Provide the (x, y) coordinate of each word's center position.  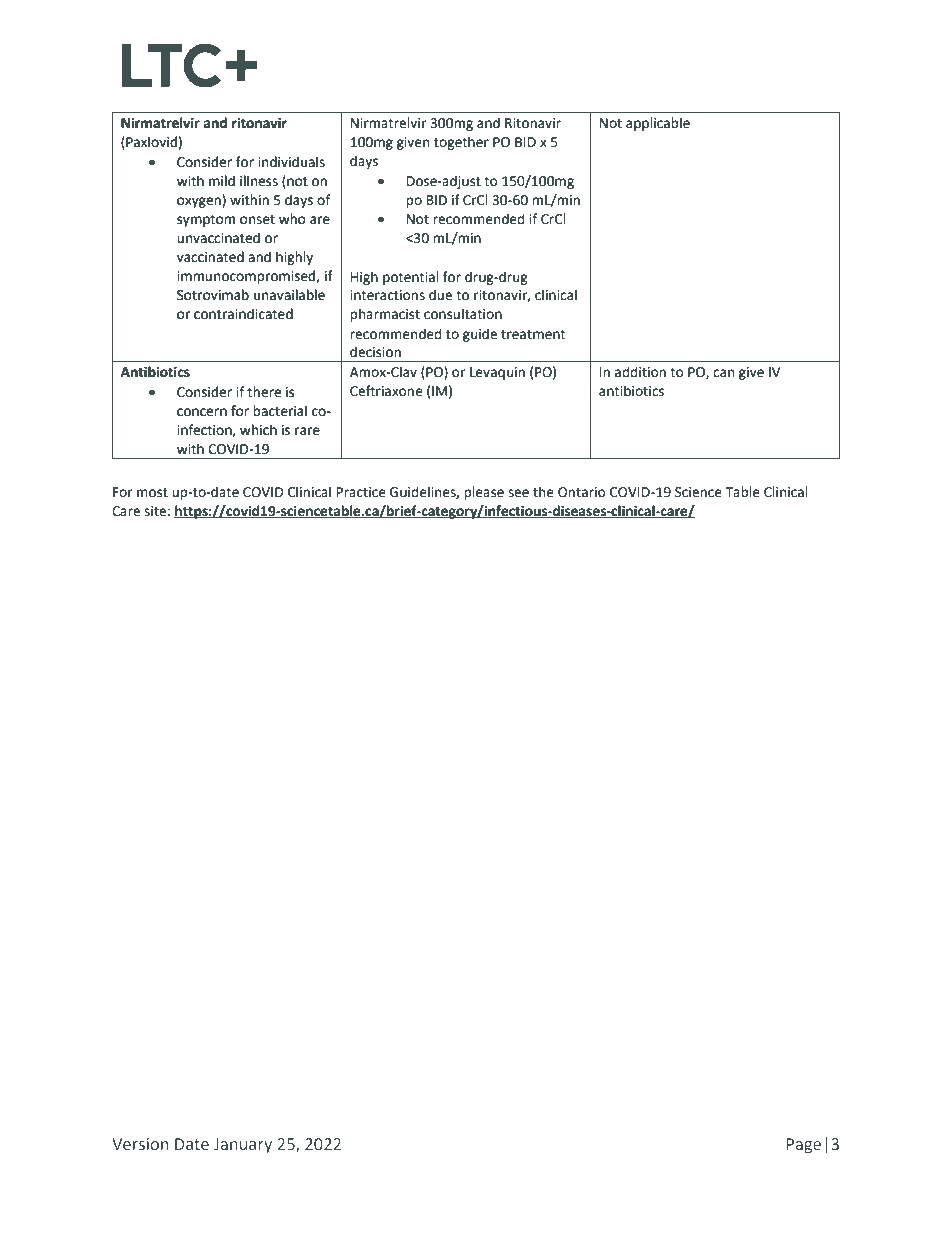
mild (222, 181)
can (723, 373)
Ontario (582, 492)
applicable (658, 124)
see (518, 493)
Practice (361, 492)
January (243, 1146)
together (461, 143)
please (484, 493)
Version (140, 1144)
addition (640, 372)
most (152, 493)
